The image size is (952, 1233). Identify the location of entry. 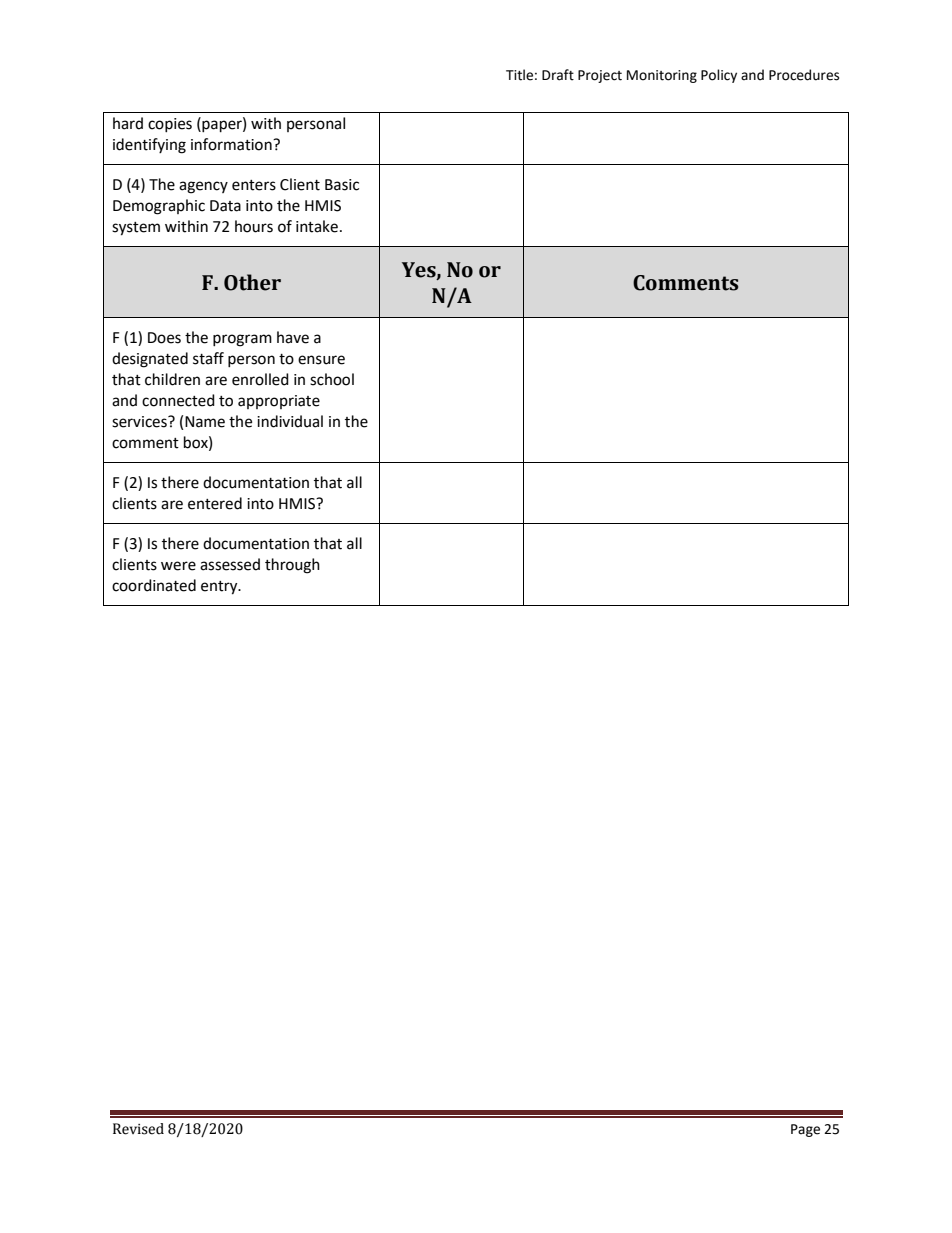
(220, 588).
